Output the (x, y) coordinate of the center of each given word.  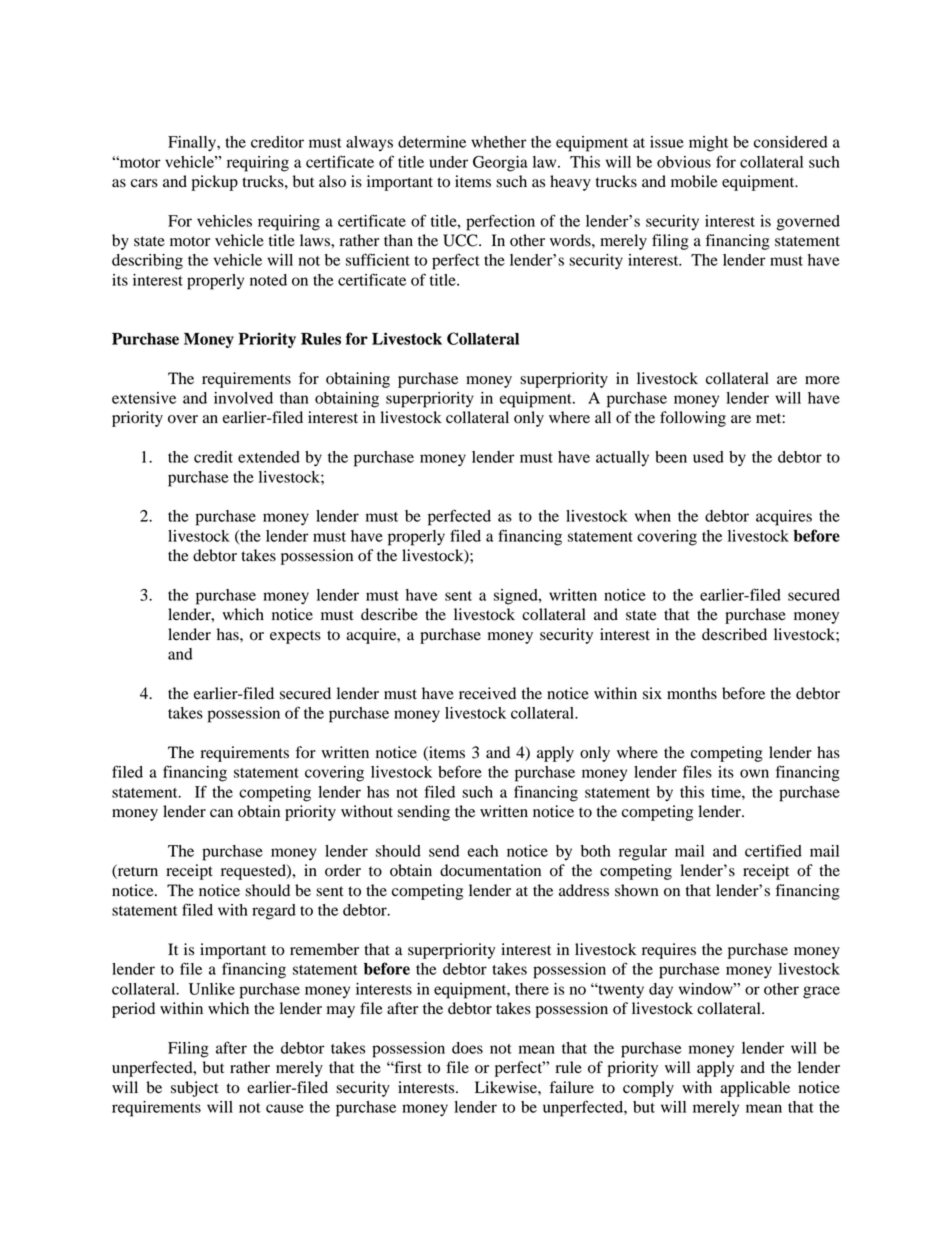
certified (773, 850)
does (467, 1048)
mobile (694, 181)
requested (254, 872)
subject (194, 1089)
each (483, 851)
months (692, 693)
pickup (214, 183)
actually (622, 458)
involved (243, 398)
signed (517, 597)
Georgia (500, 164)
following (693, 419)
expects (295, 637)
